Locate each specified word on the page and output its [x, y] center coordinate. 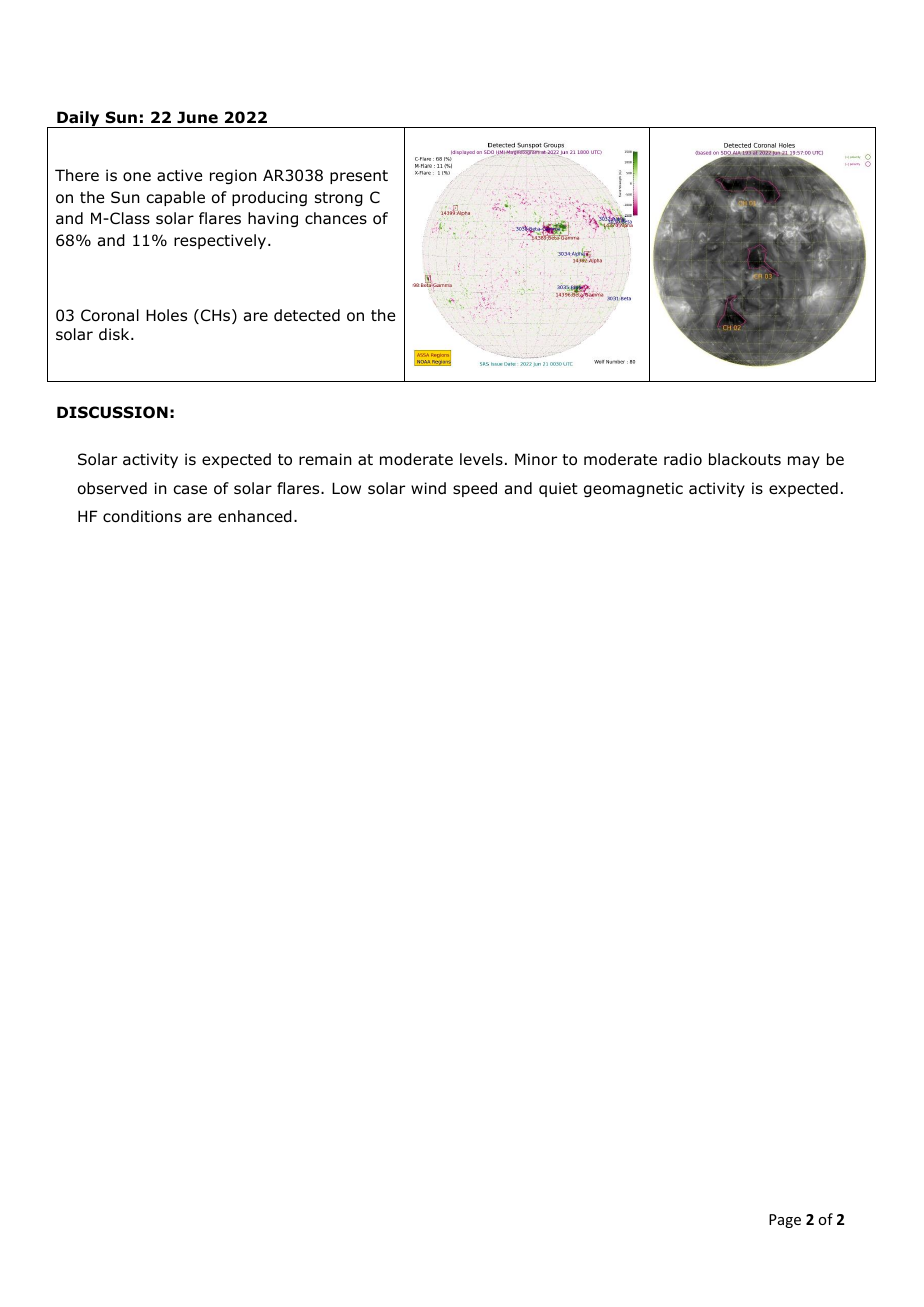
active [179, 175]
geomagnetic [633, 489]
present [359, 177]
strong [339, 199]
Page [785, 1221]
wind [428, 488]
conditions [142, 516]
